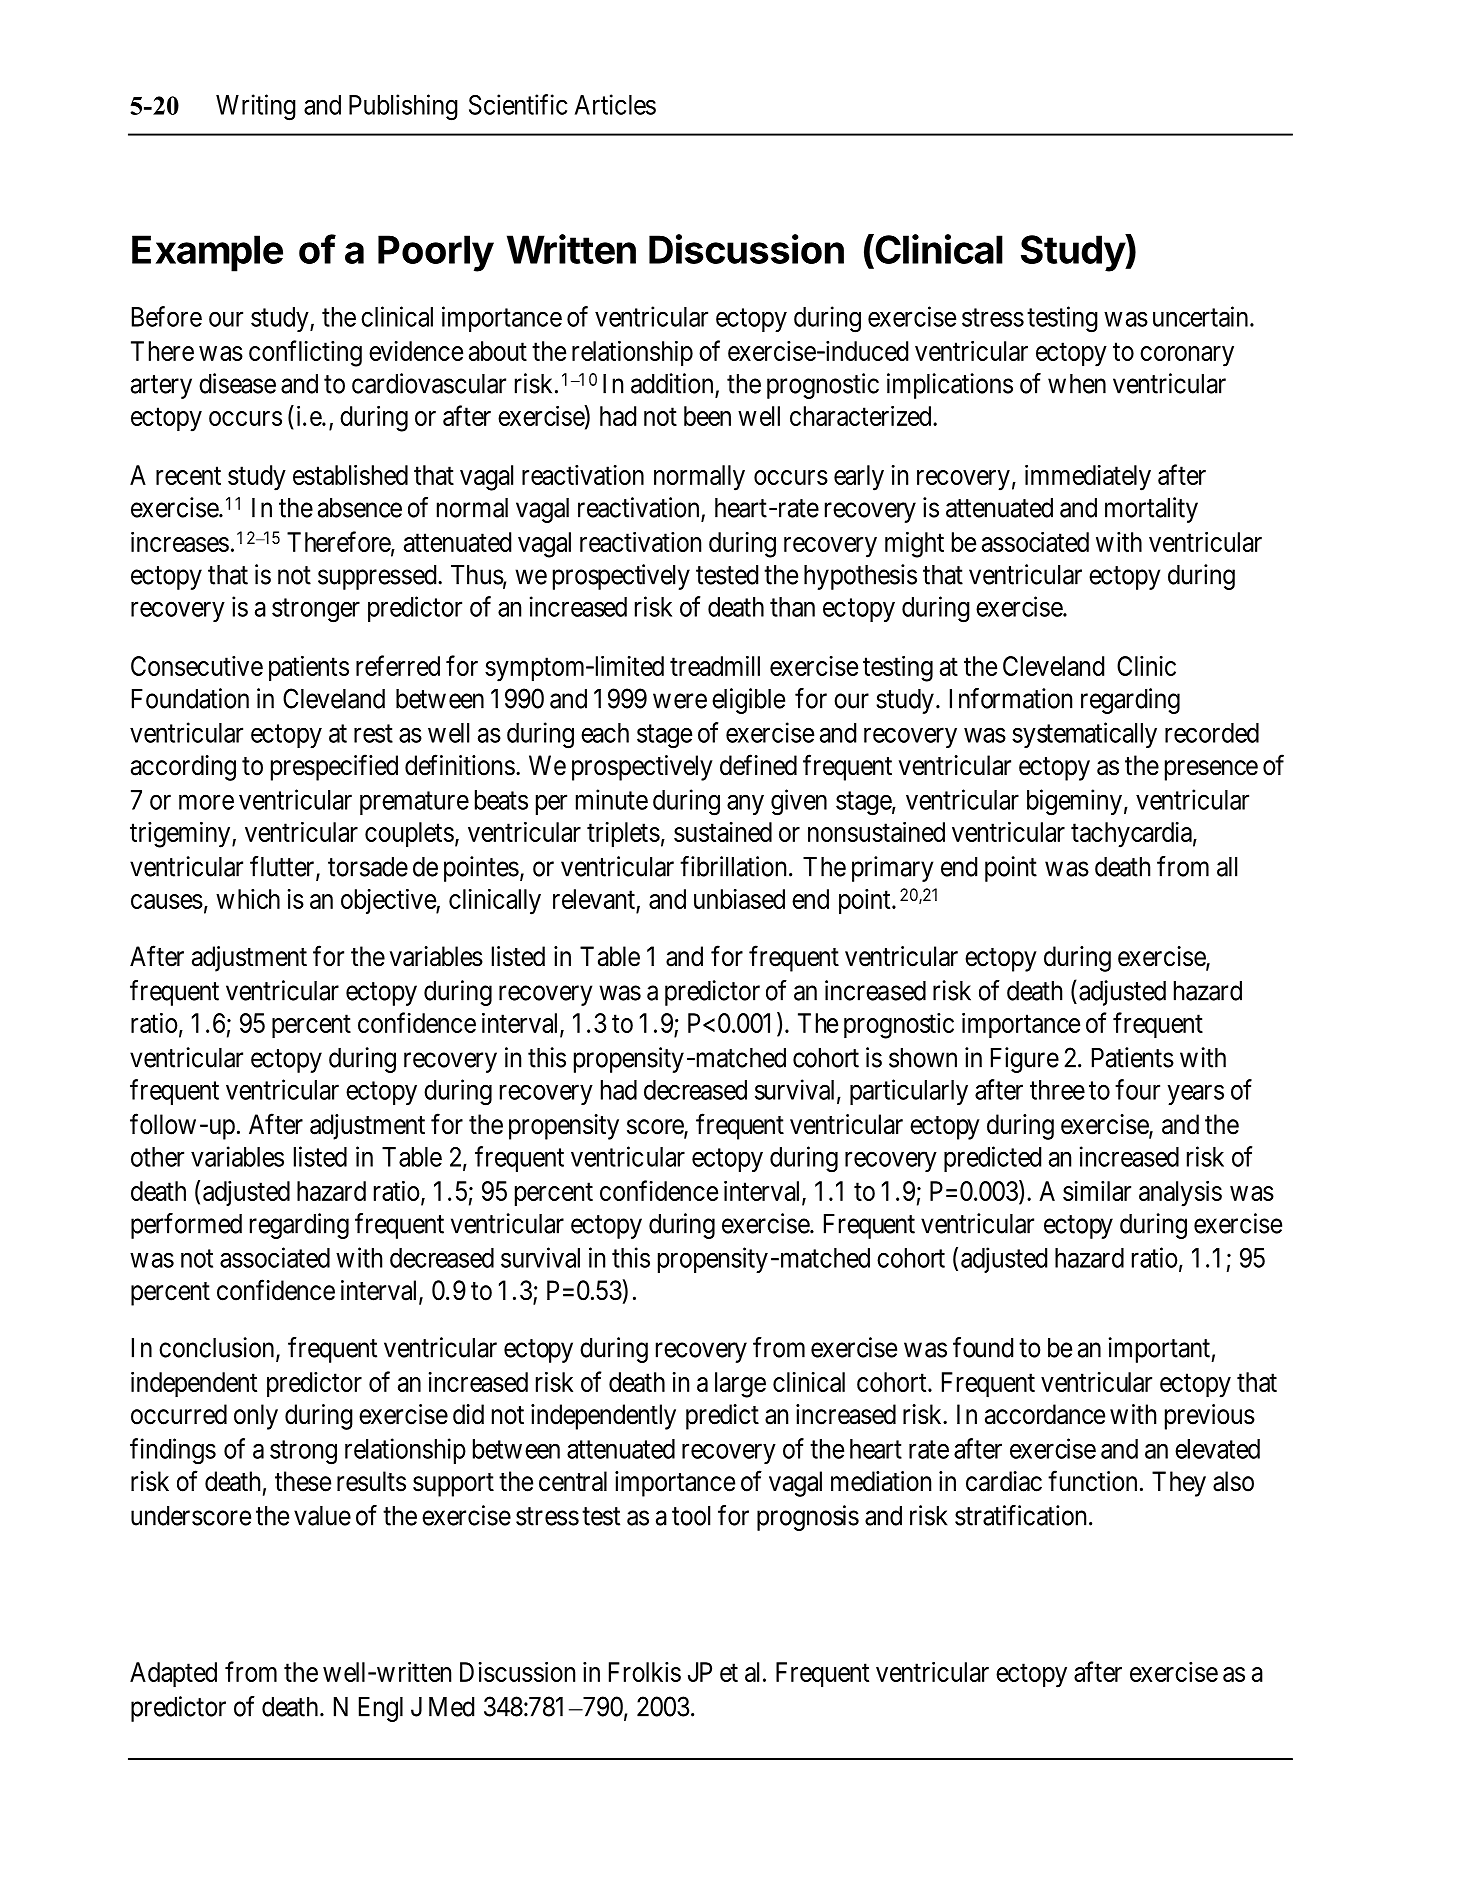  I want to click on Writing, so click(256, 107).
